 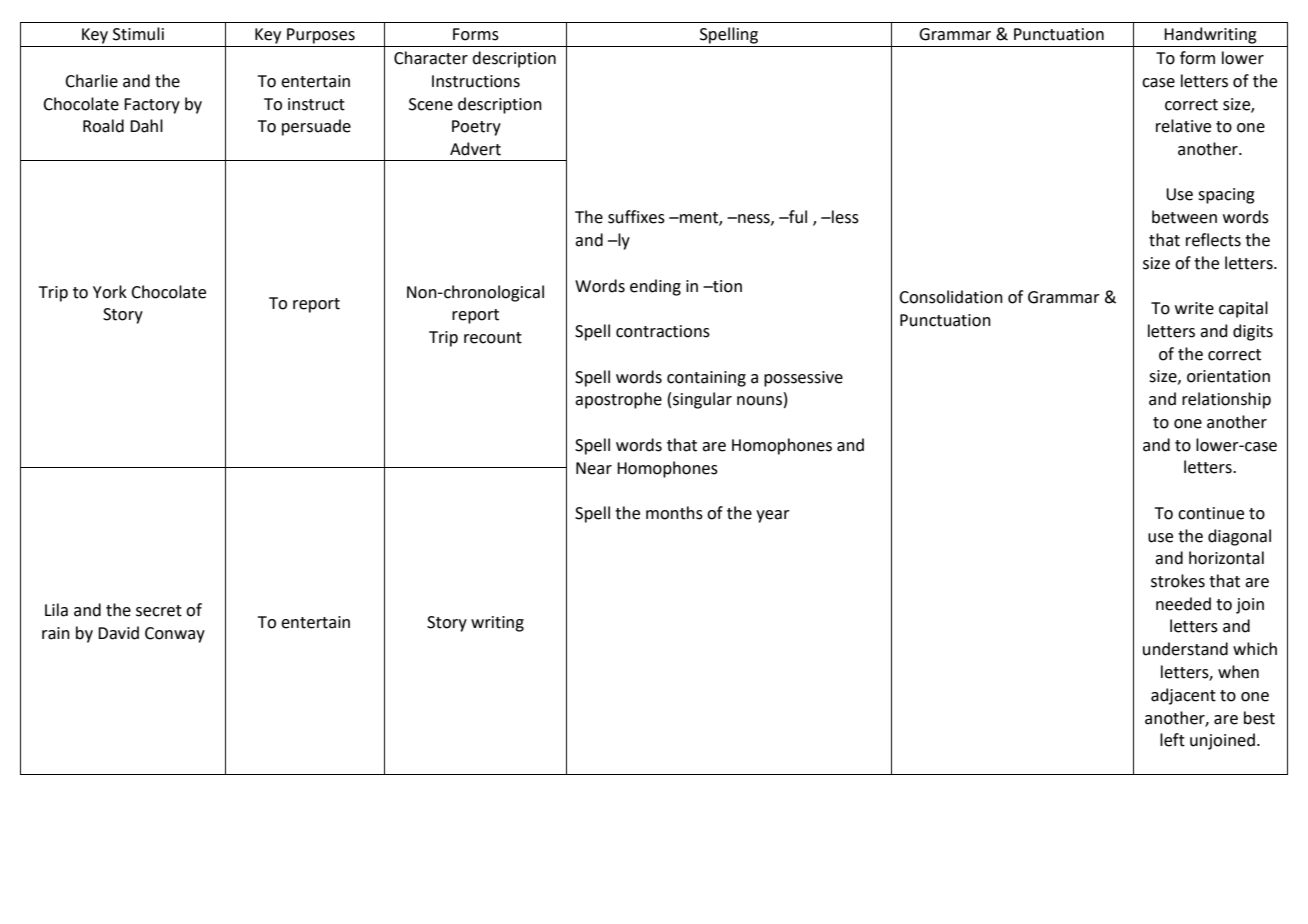 What do you see at coordinates (1184, 217) in the screenshot?
I see `between` at bounding box center [1184, 217].
